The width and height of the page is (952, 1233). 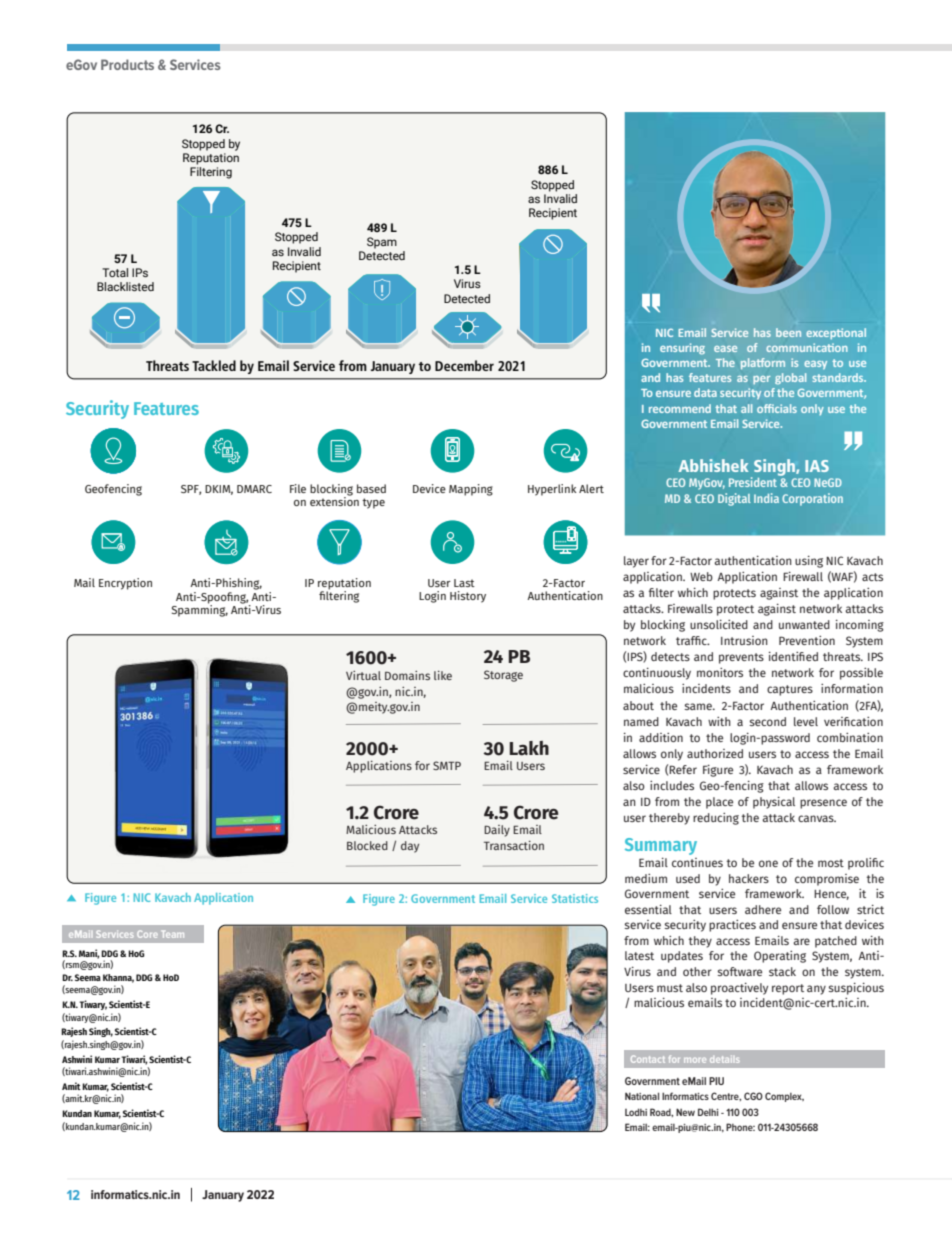 I want to click on Daily, so click(x=497, y=831).
